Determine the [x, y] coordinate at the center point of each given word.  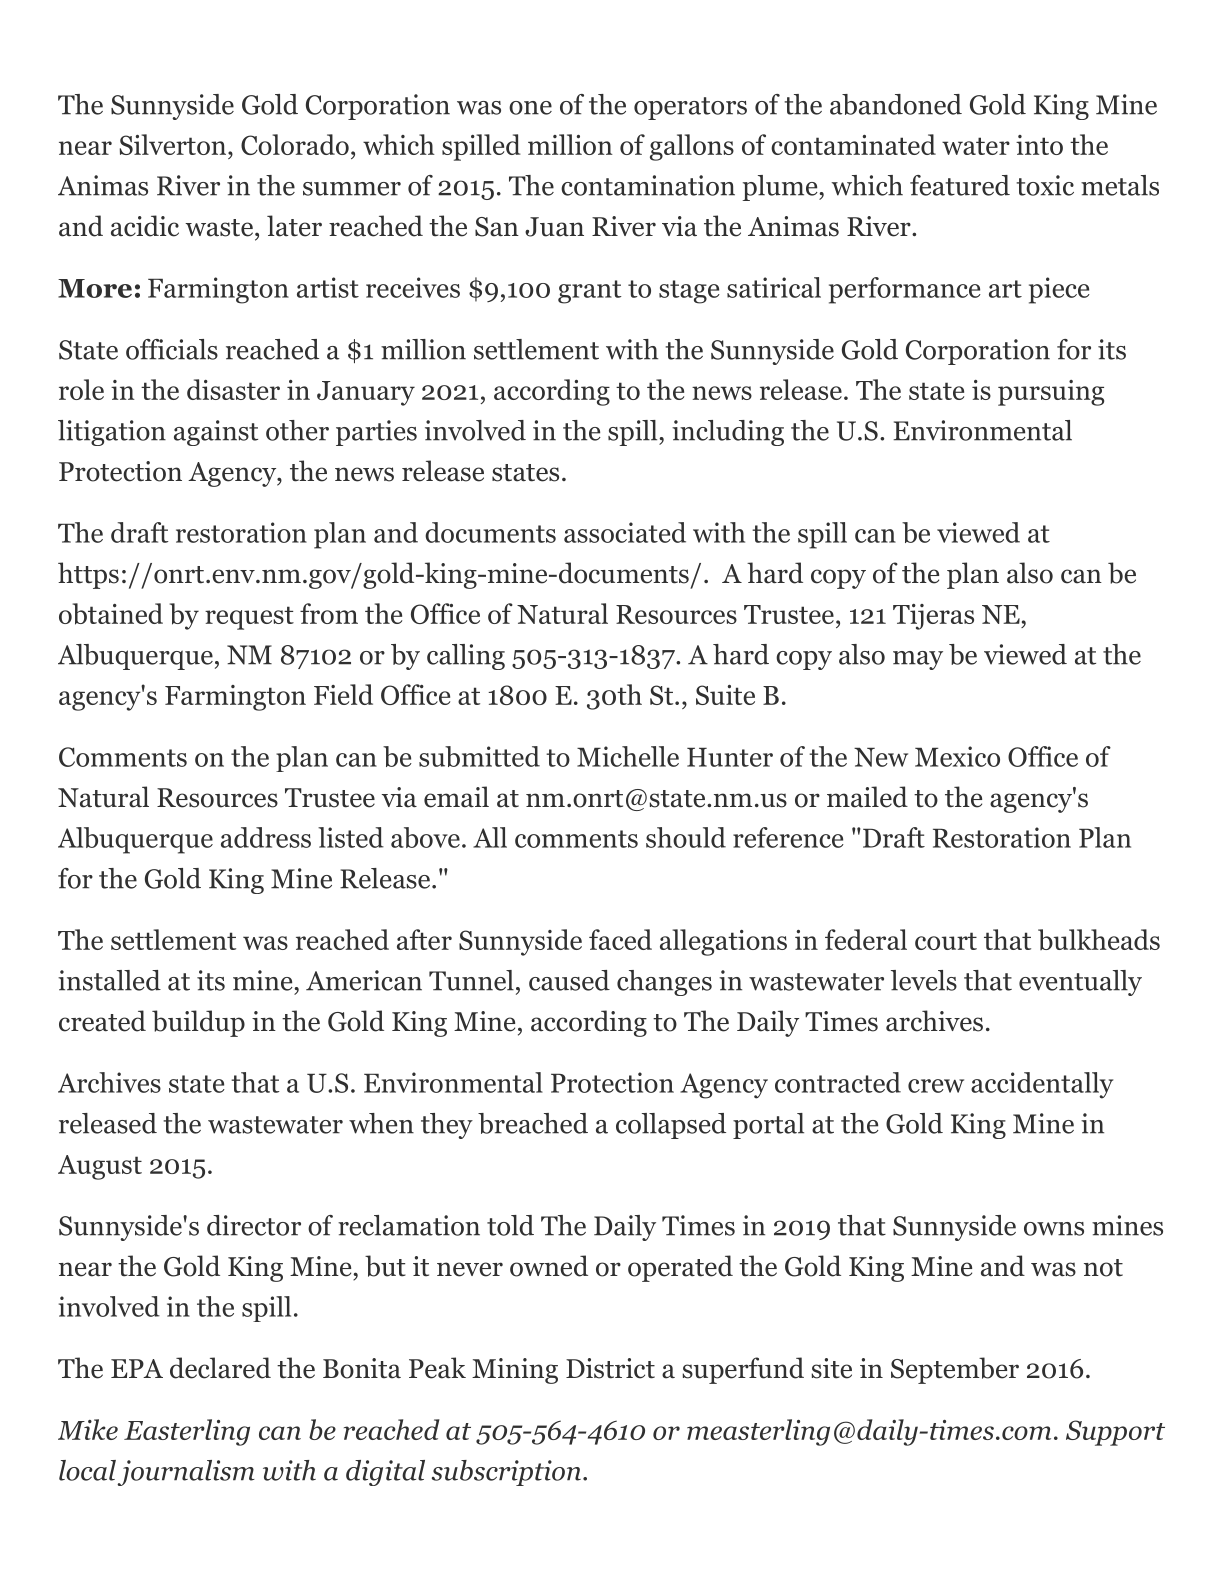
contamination [648, 185]
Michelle [628, 756]
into [1039, 145]
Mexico [957, 756]
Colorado [295, 144]
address [266, 837]
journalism [186, 1473]
